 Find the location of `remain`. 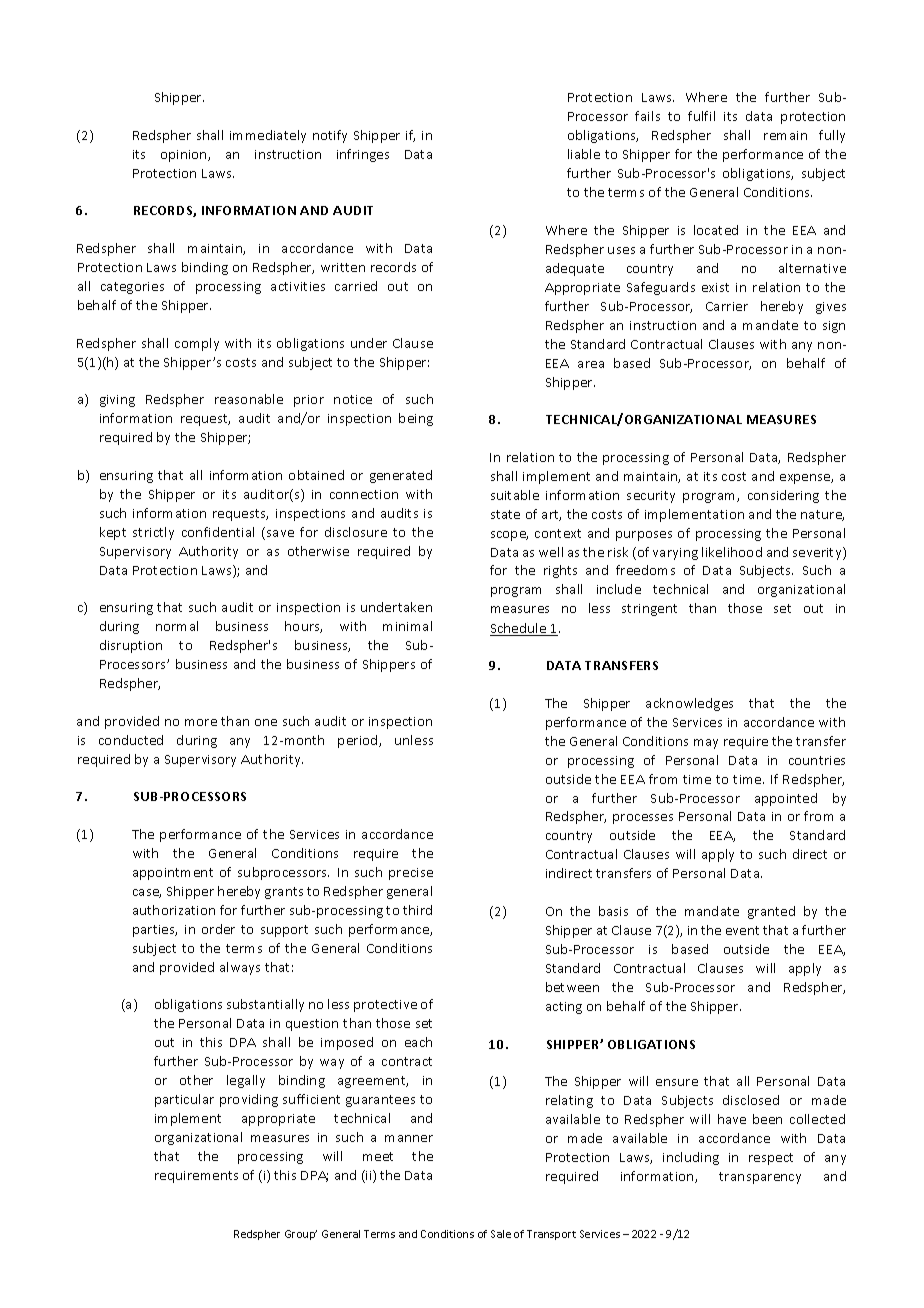

remain is located at coordinates (785, 135).
